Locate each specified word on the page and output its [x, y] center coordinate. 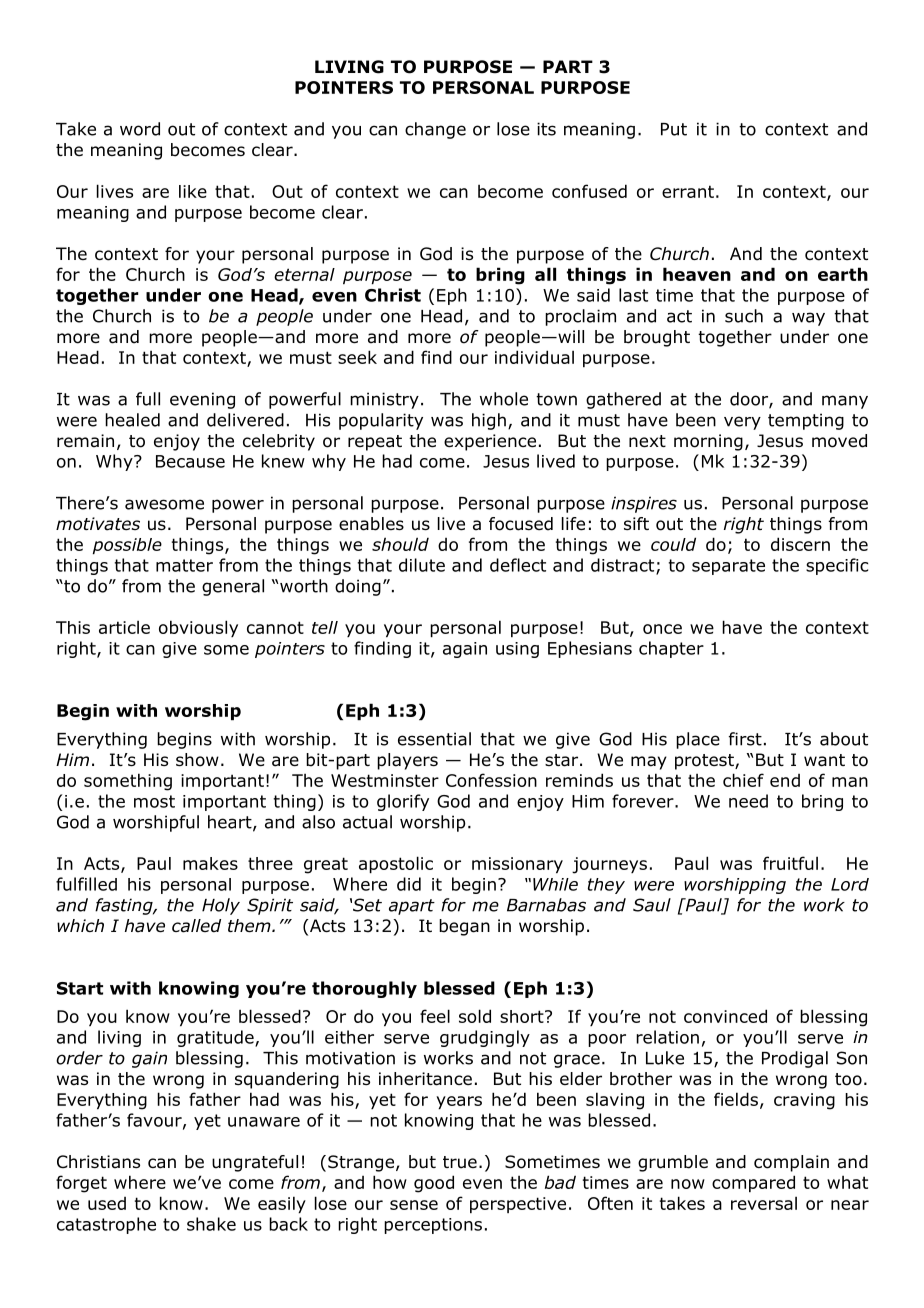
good [434, 1184]
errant [688, 191]
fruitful [790, 863]
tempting [806, 421]
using [517, 650]
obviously [198, 628]
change [435, 130]
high [489, 421]
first [745, 739]
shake [211, 1224]
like [193, 191]
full [148, 399]
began [464, 927]
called [196, 926]
